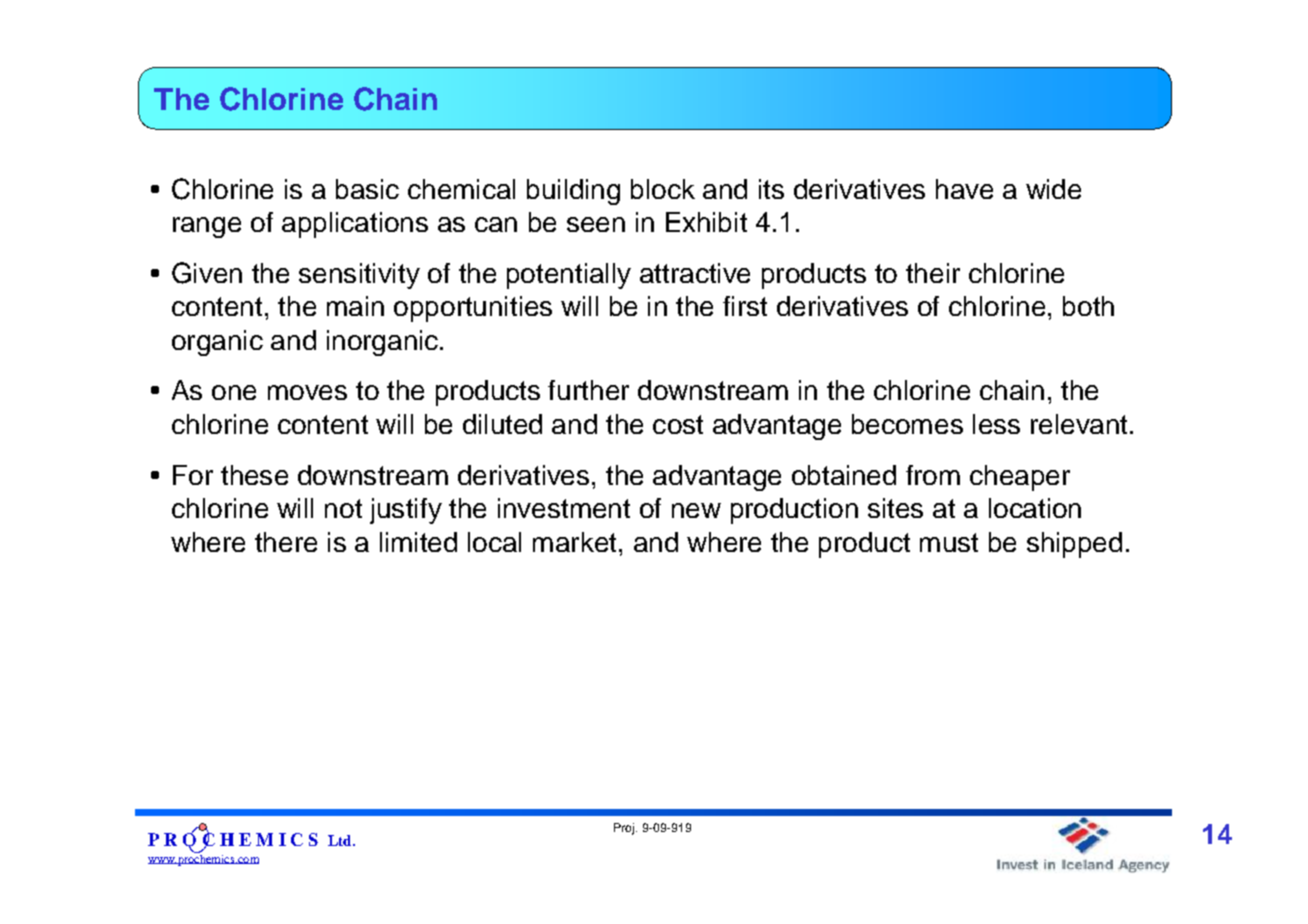  I want to click on applications, so click(355, 225).
